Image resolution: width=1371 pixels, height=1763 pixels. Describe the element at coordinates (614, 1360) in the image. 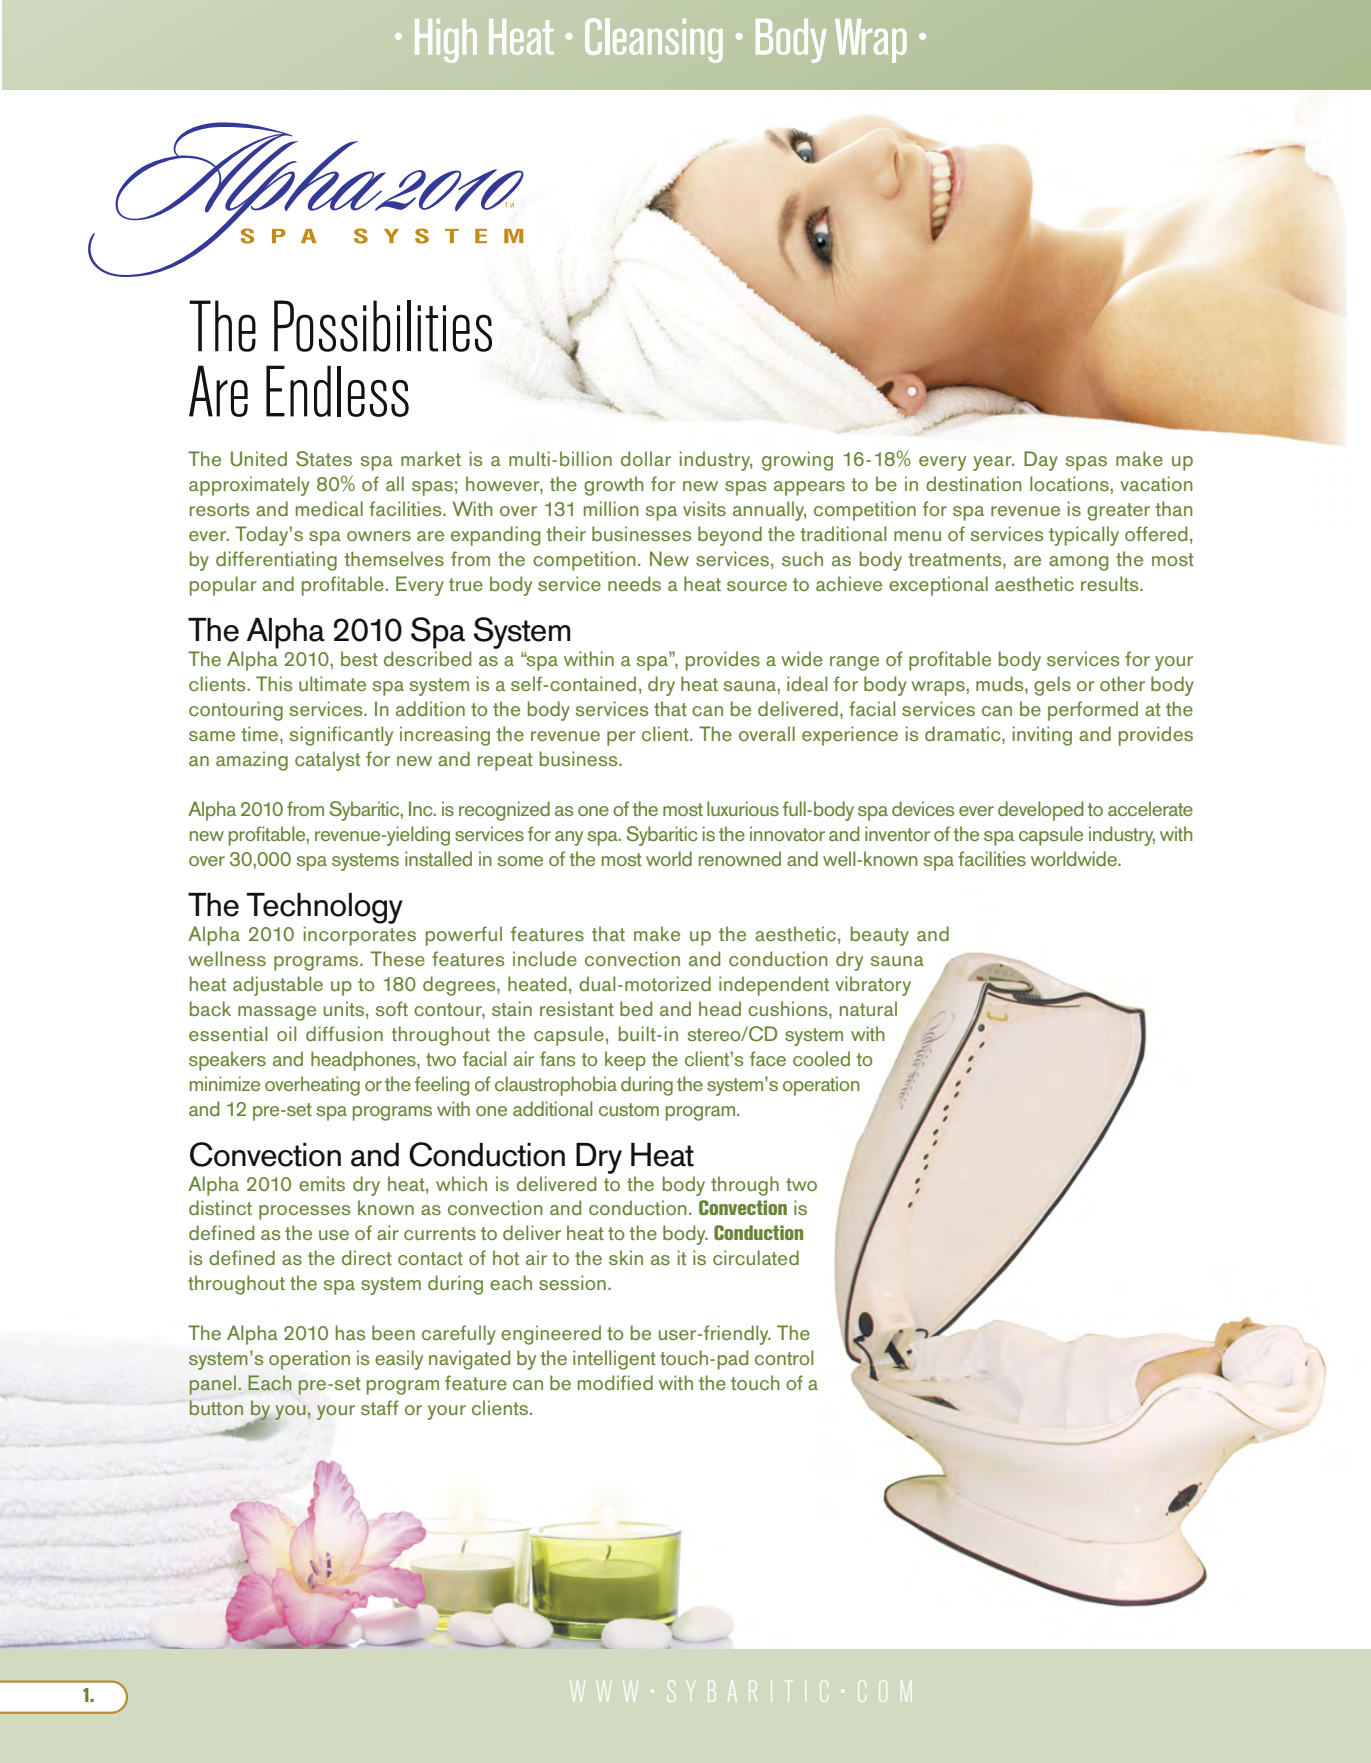

I see `intelligent` at that location.
